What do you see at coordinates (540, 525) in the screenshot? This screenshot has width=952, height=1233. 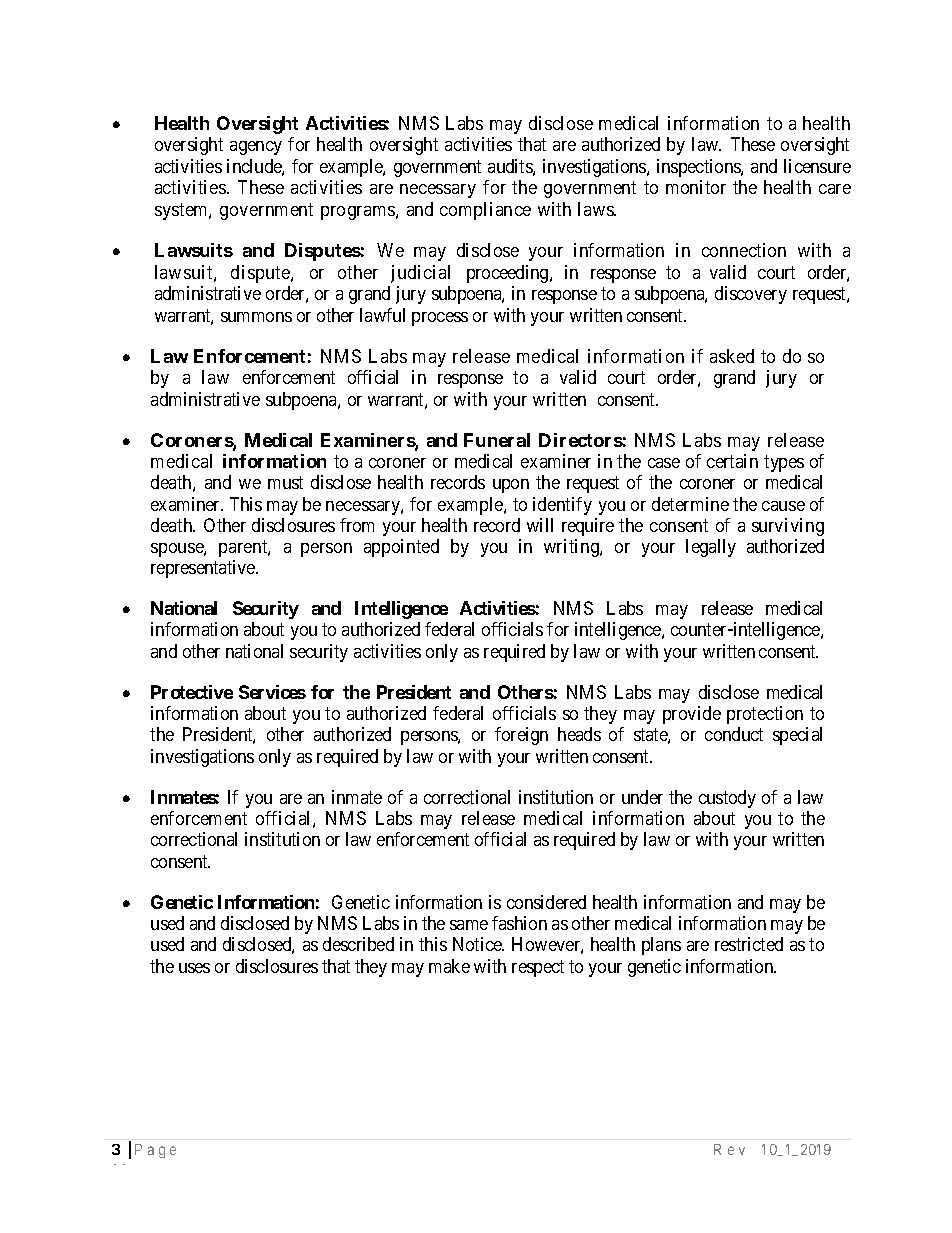 I see `will` at bounding box center [540, 525].
